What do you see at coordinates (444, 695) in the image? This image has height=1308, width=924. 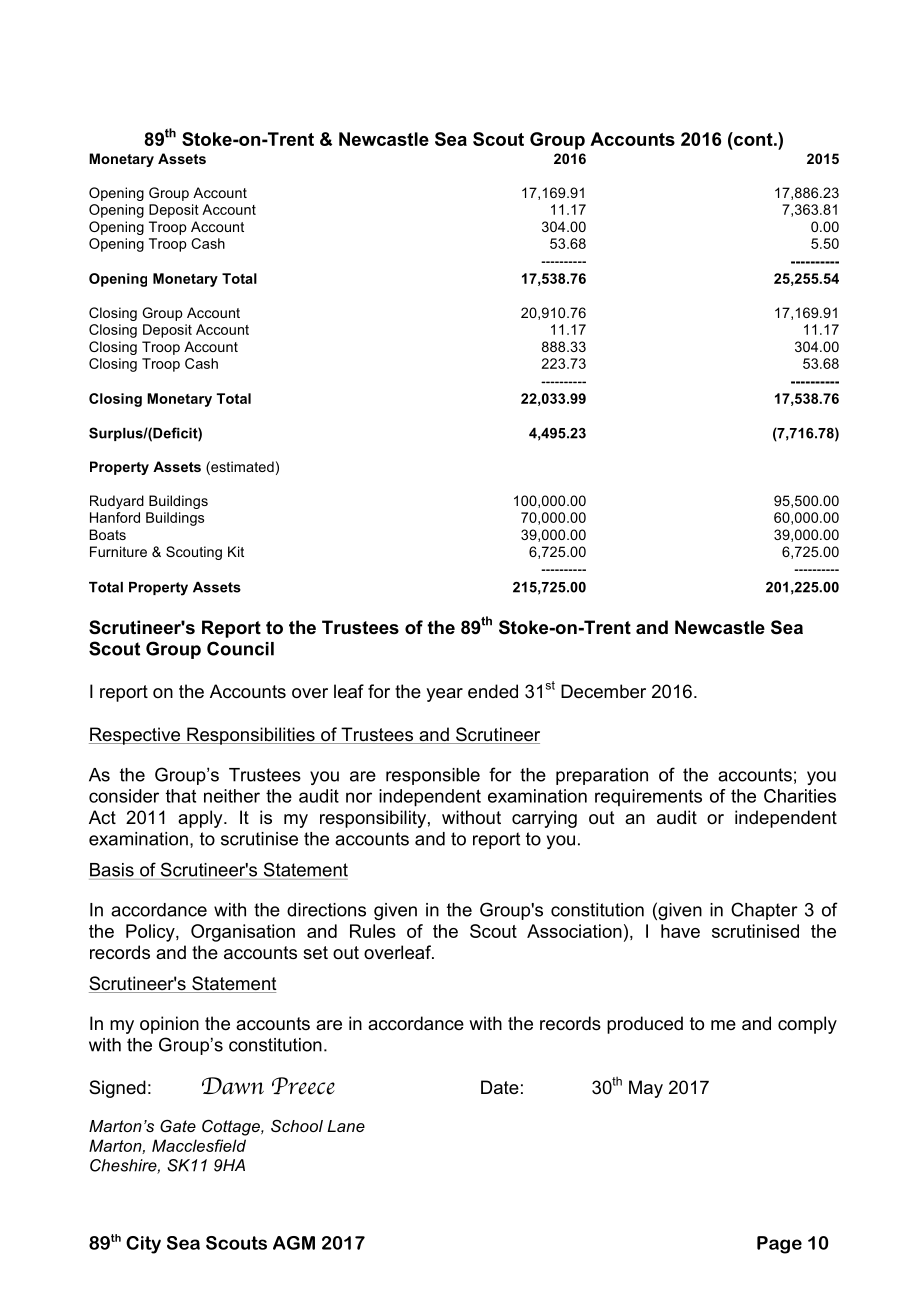 I see `year` at bounding box center [444, 695].
